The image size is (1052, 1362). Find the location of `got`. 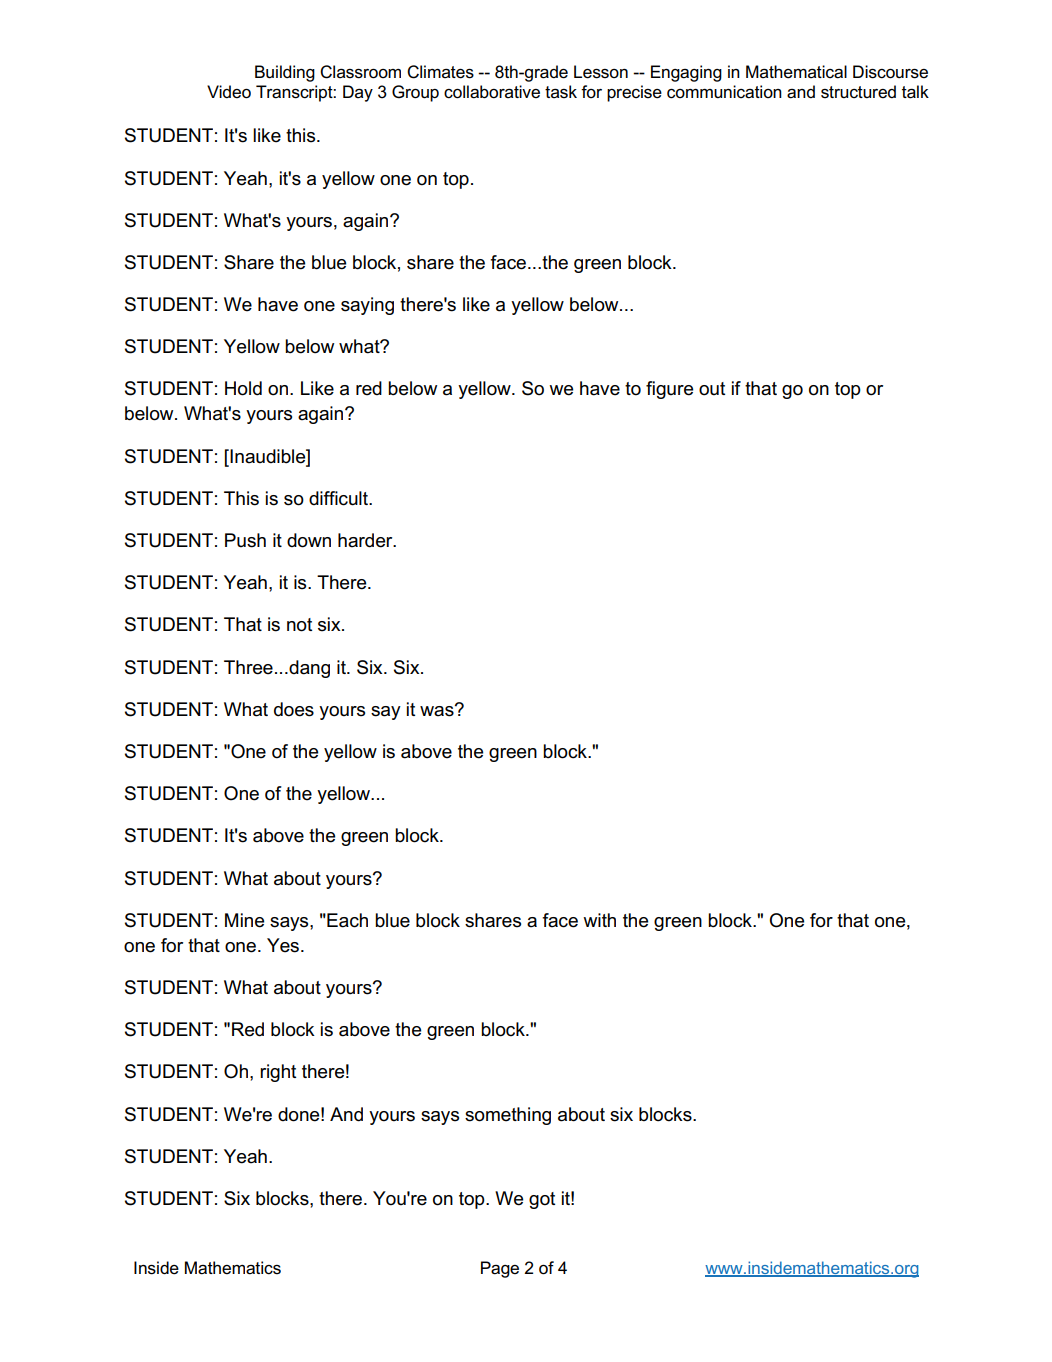

got is located at coordinates (542, 1200).
